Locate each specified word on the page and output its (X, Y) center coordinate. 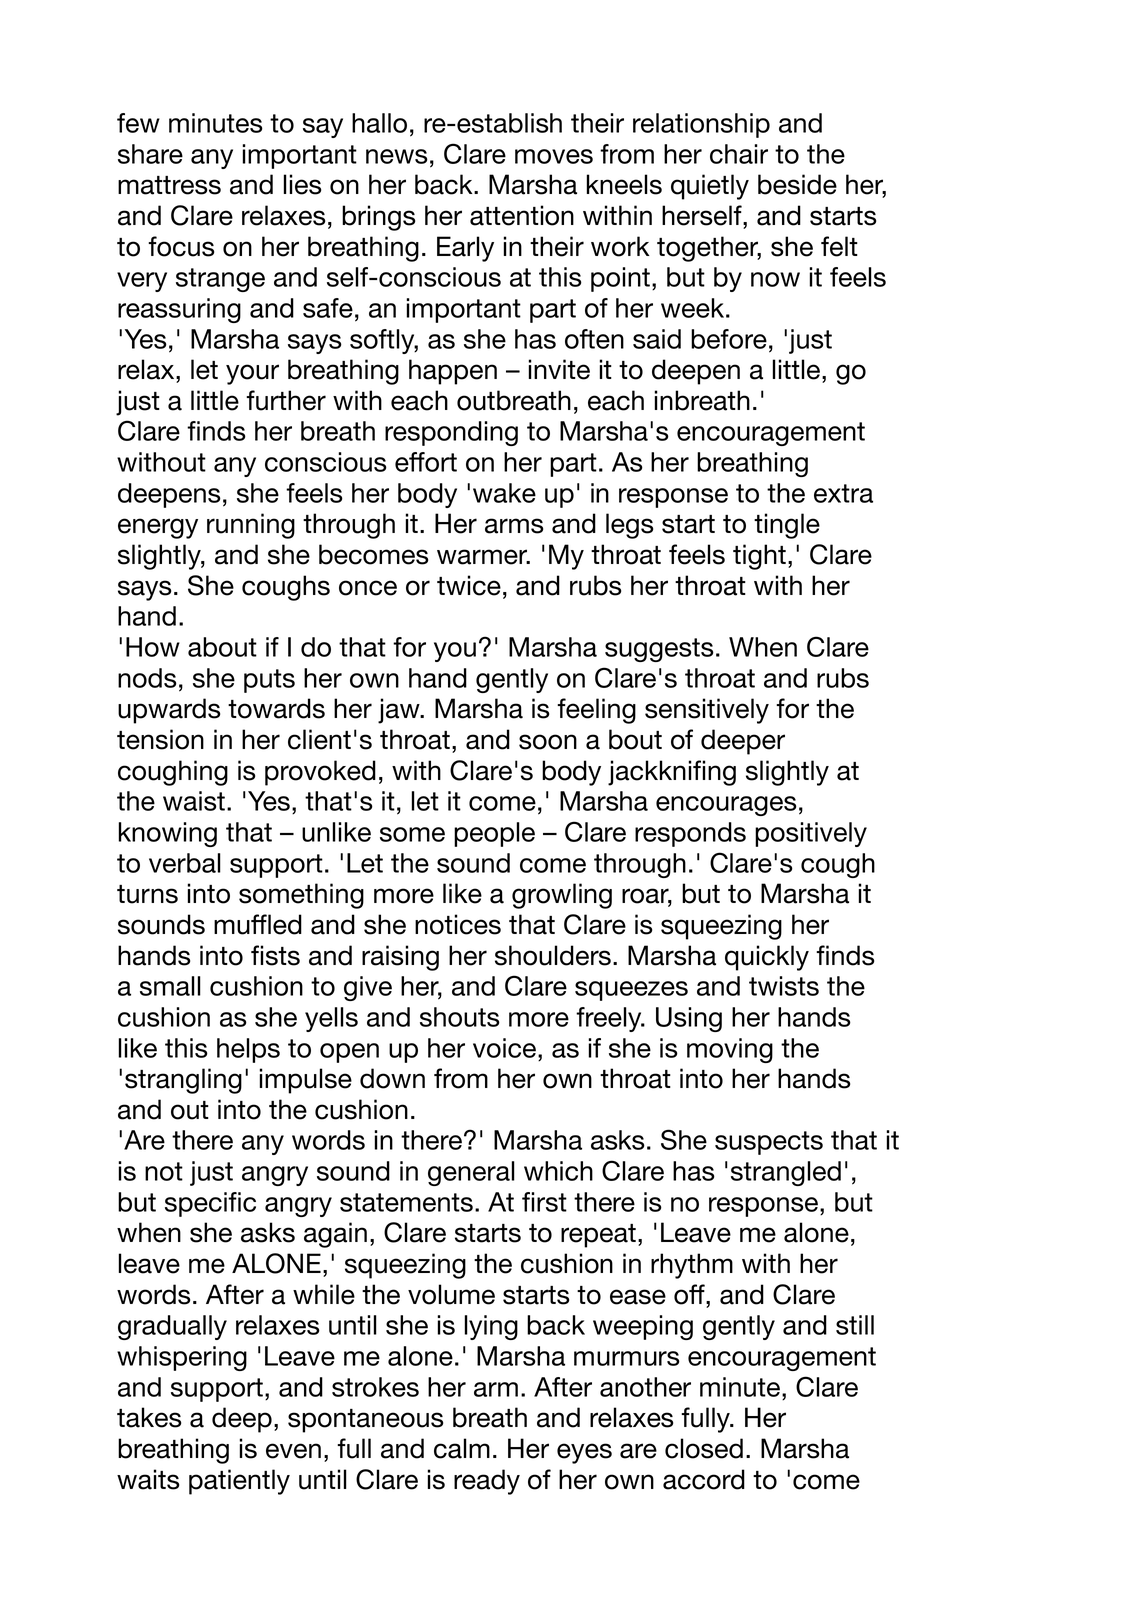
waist (194, 801)
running (251, 526)
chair (739, 154)
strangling (183, 1081)
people (494, 834)
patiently (239, 1482)
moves (554, 156)
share (150, 154)
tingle (787, 526)
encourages (726, 806)
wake (504, 493)
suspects (769, 1143)
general (471, 1173)
